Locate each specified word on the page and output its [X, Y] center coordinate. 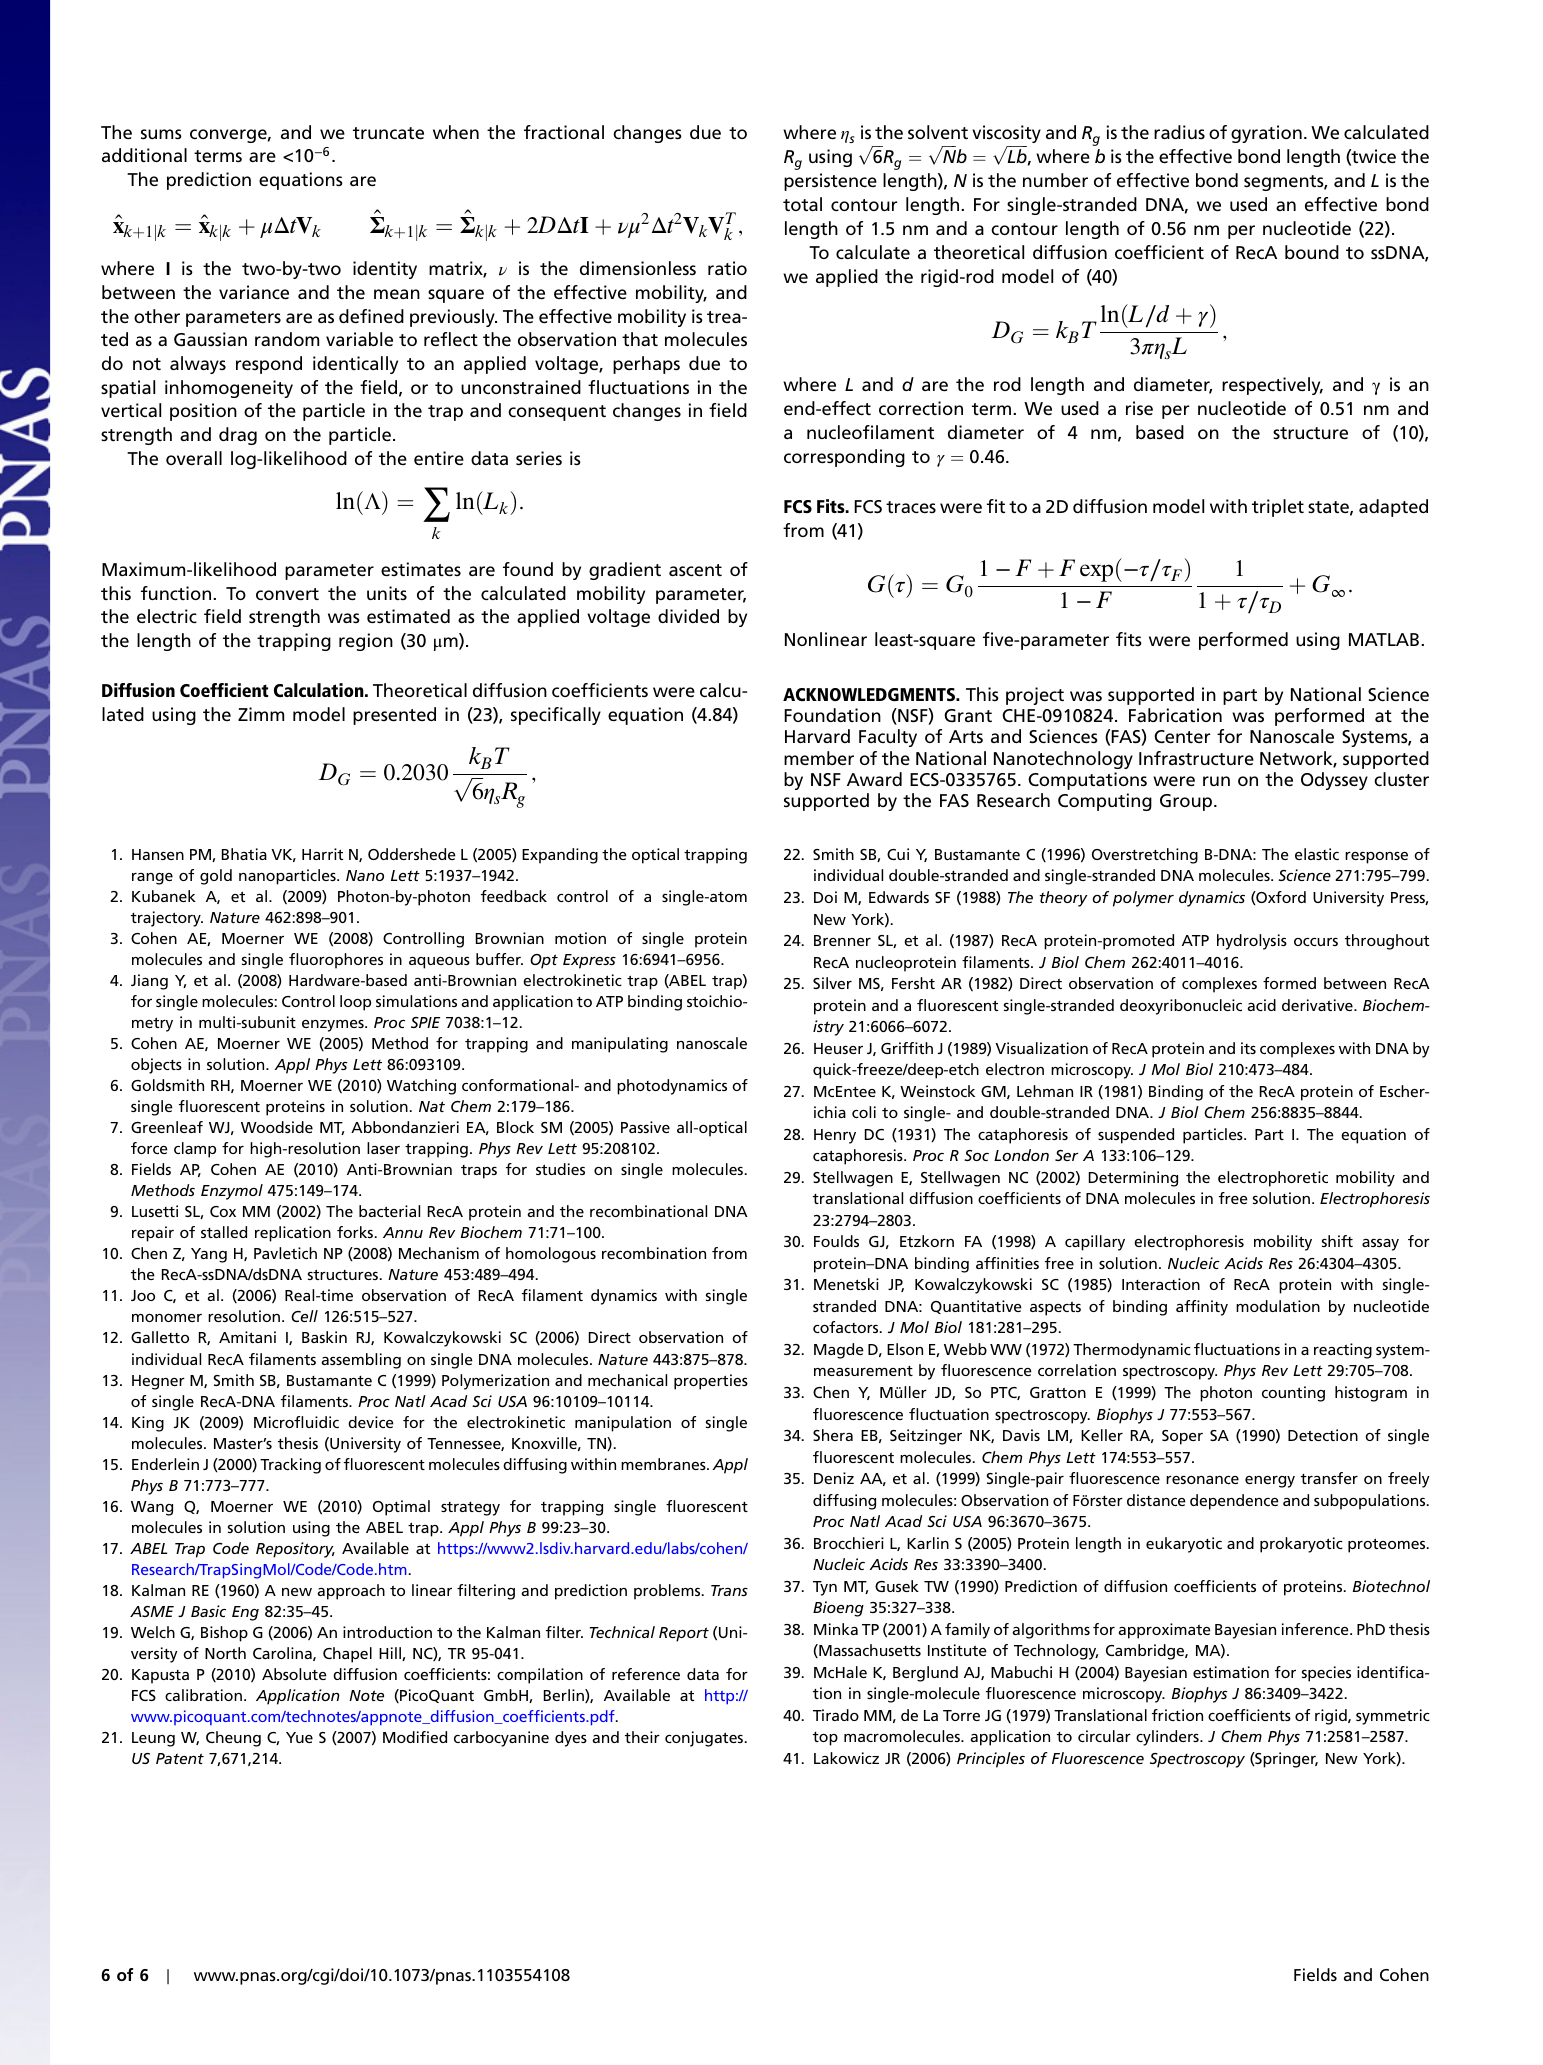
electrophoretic [1273, 1179]
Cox [223, 1211]
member [819, 758]
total [802, 204]
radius [1179, 132]
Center [1182, 737]
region [366, 642]
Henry [835, 1136]
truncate [388, 133]
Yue [299, 1737]
